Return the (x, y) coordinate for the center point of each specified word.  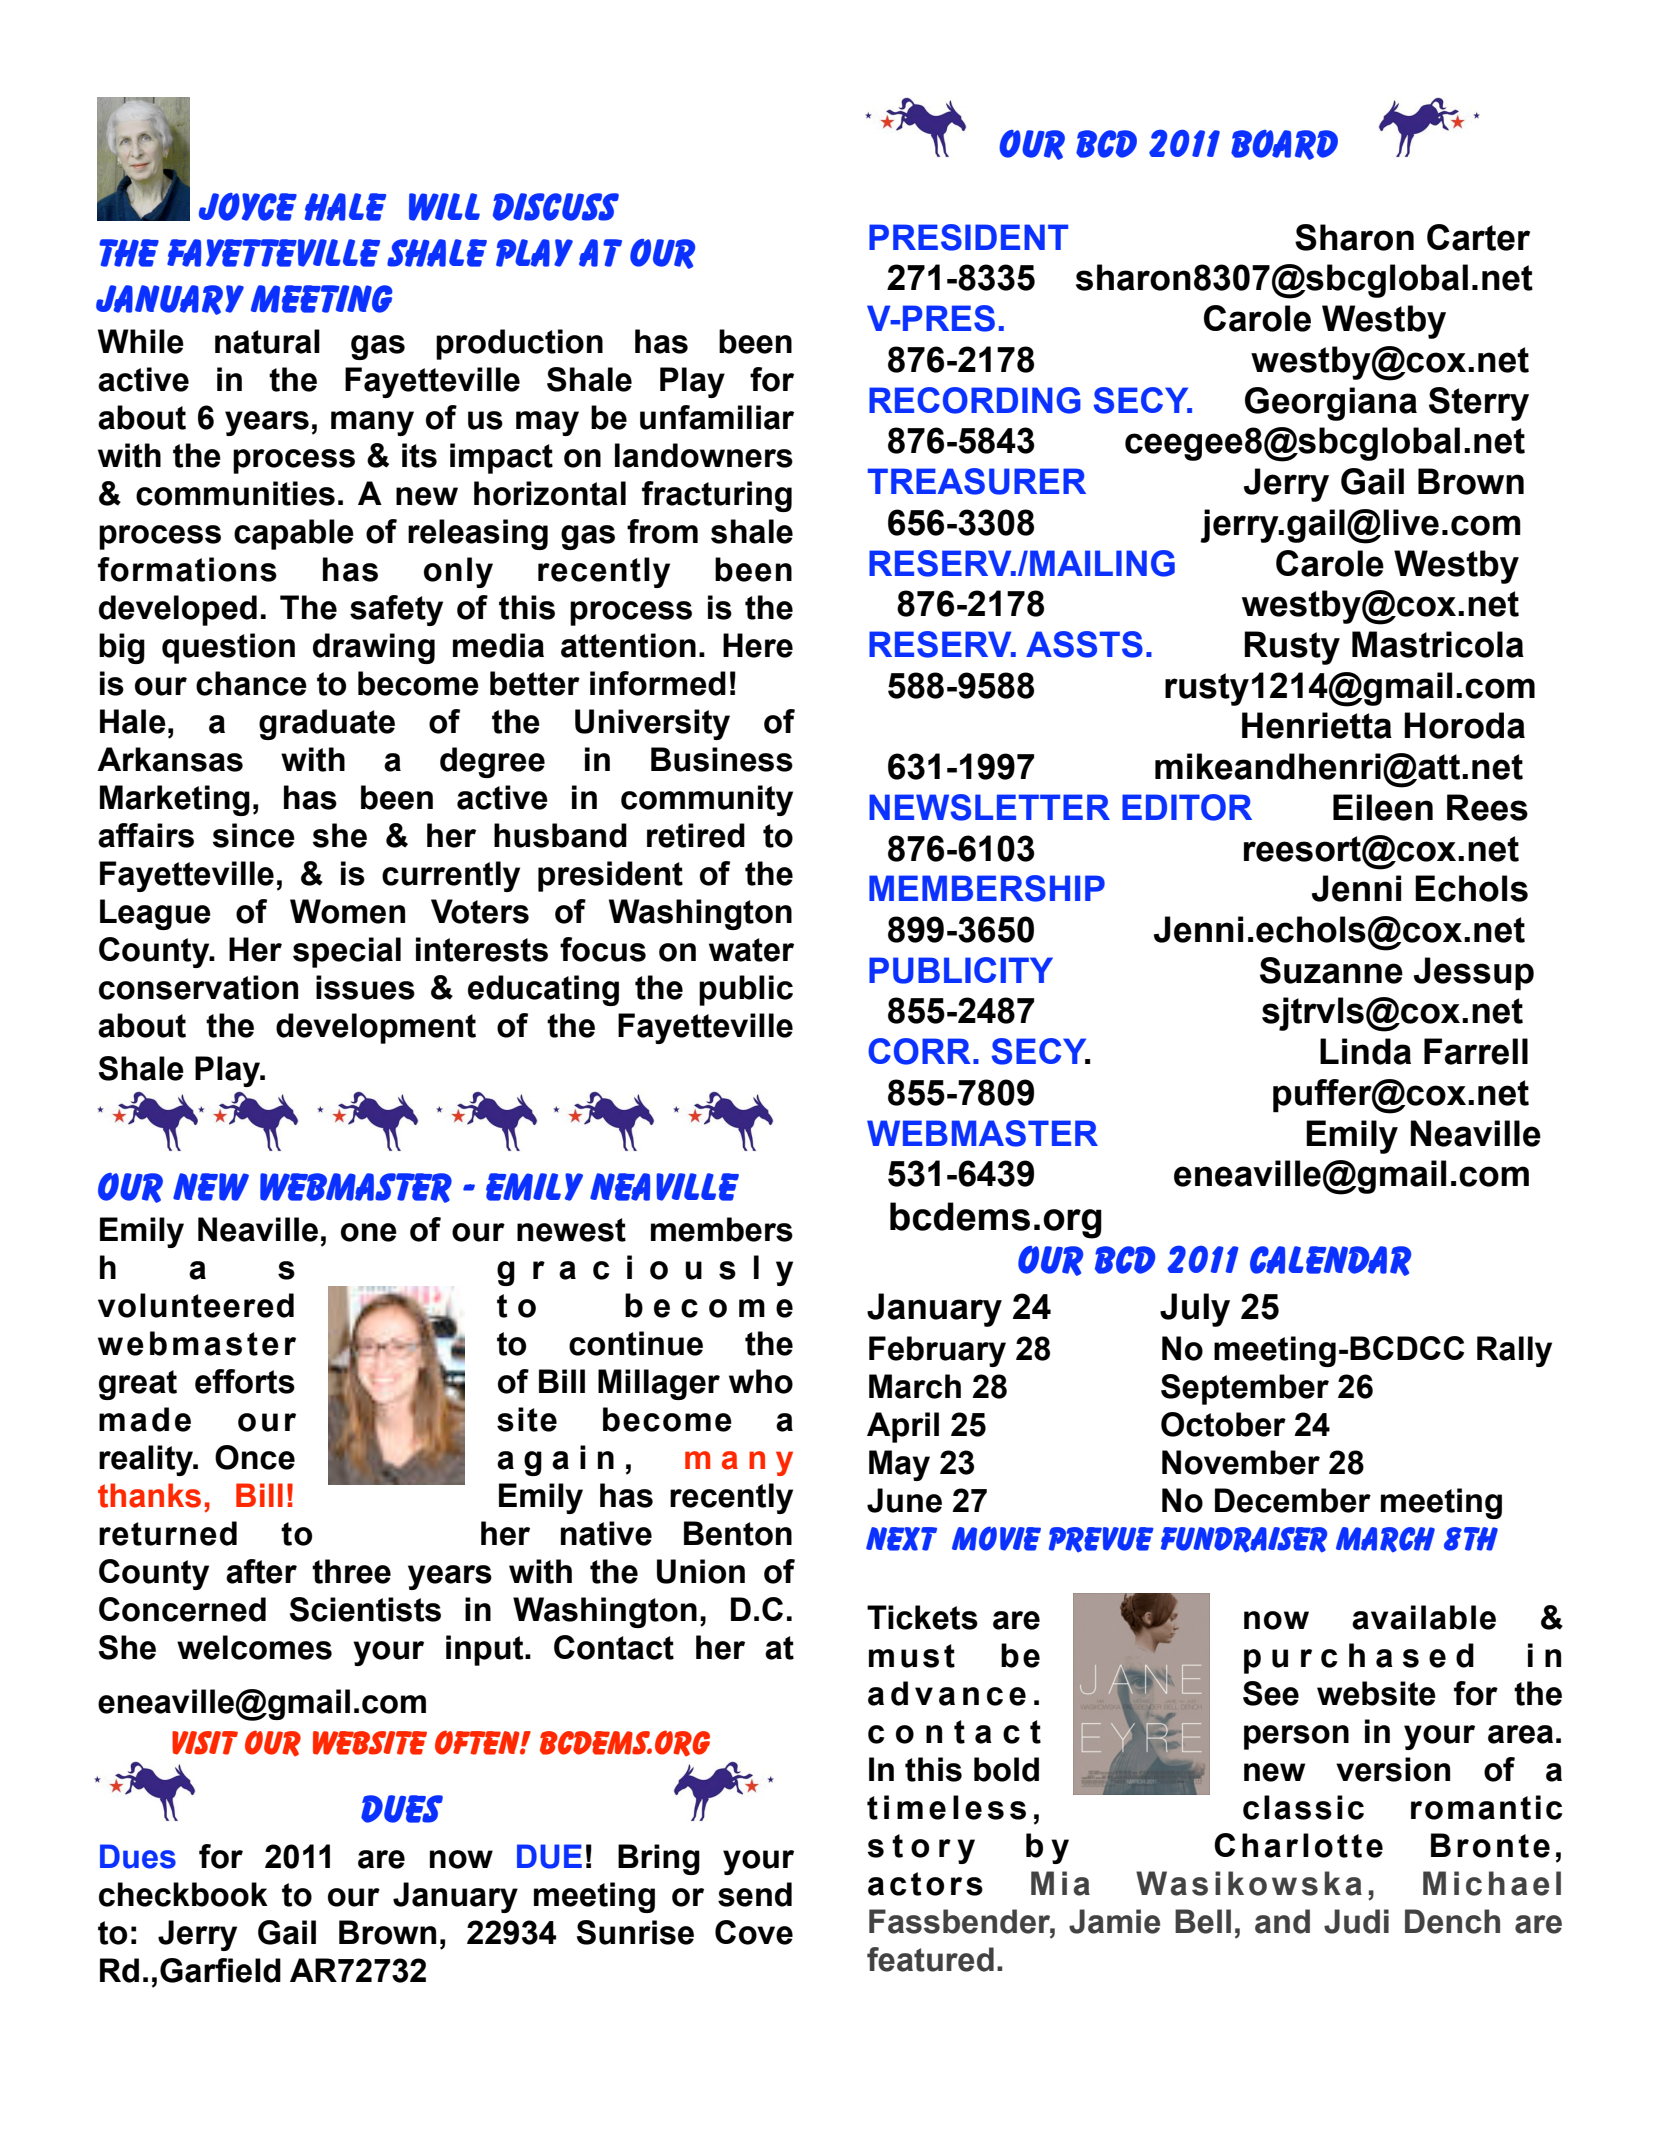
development (376, 1028)
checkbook (183, 1894)
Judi (1356, 1921)
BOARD (1284, 145)
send (755, 1894)
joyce (248, 207)
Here (758, 645)
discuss (556, 207)
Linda (1365, 1051)
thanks (149, 1495)
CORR (919, 1051)
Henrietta (1317, 725)
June (904, 1500)
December (1293, 1500)
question (228, 648)
